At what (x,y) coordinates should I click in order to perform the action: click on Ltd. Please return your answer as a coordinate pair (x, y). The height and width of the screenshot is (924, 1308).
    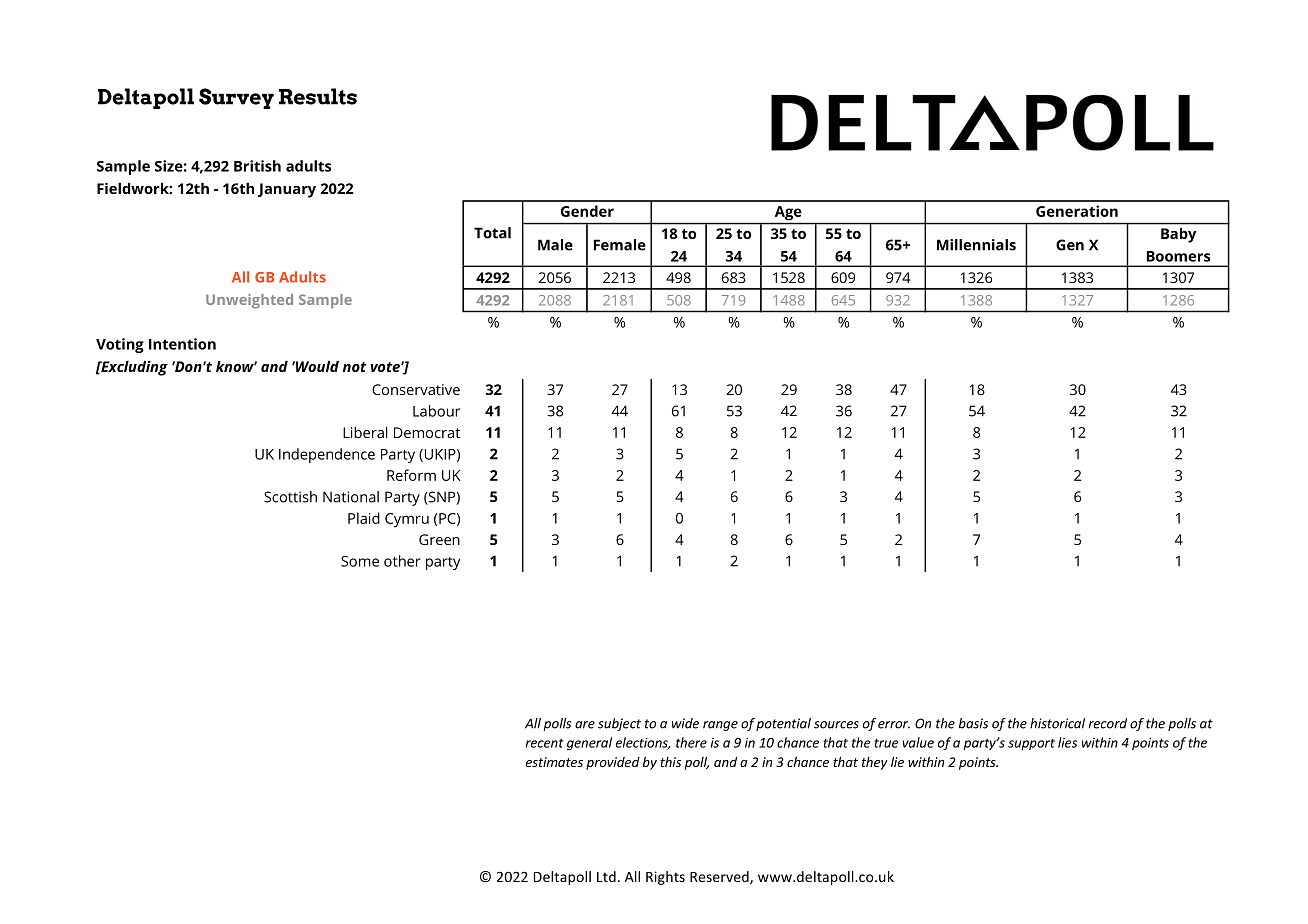
    Looking at the image, I should click on (606, 876).
